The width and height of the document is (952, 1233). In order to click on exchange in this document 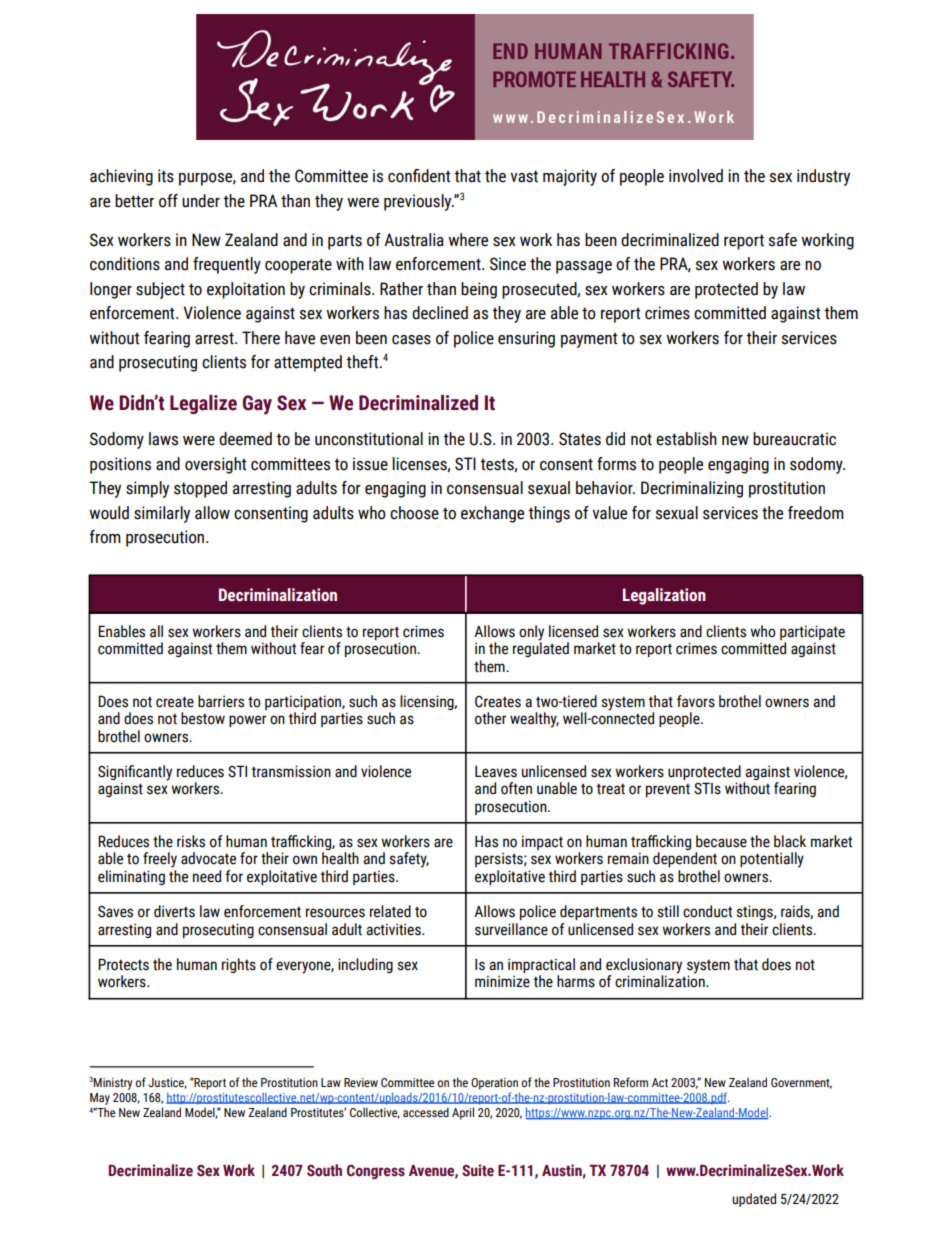, I will do `click(492, 514)`.
